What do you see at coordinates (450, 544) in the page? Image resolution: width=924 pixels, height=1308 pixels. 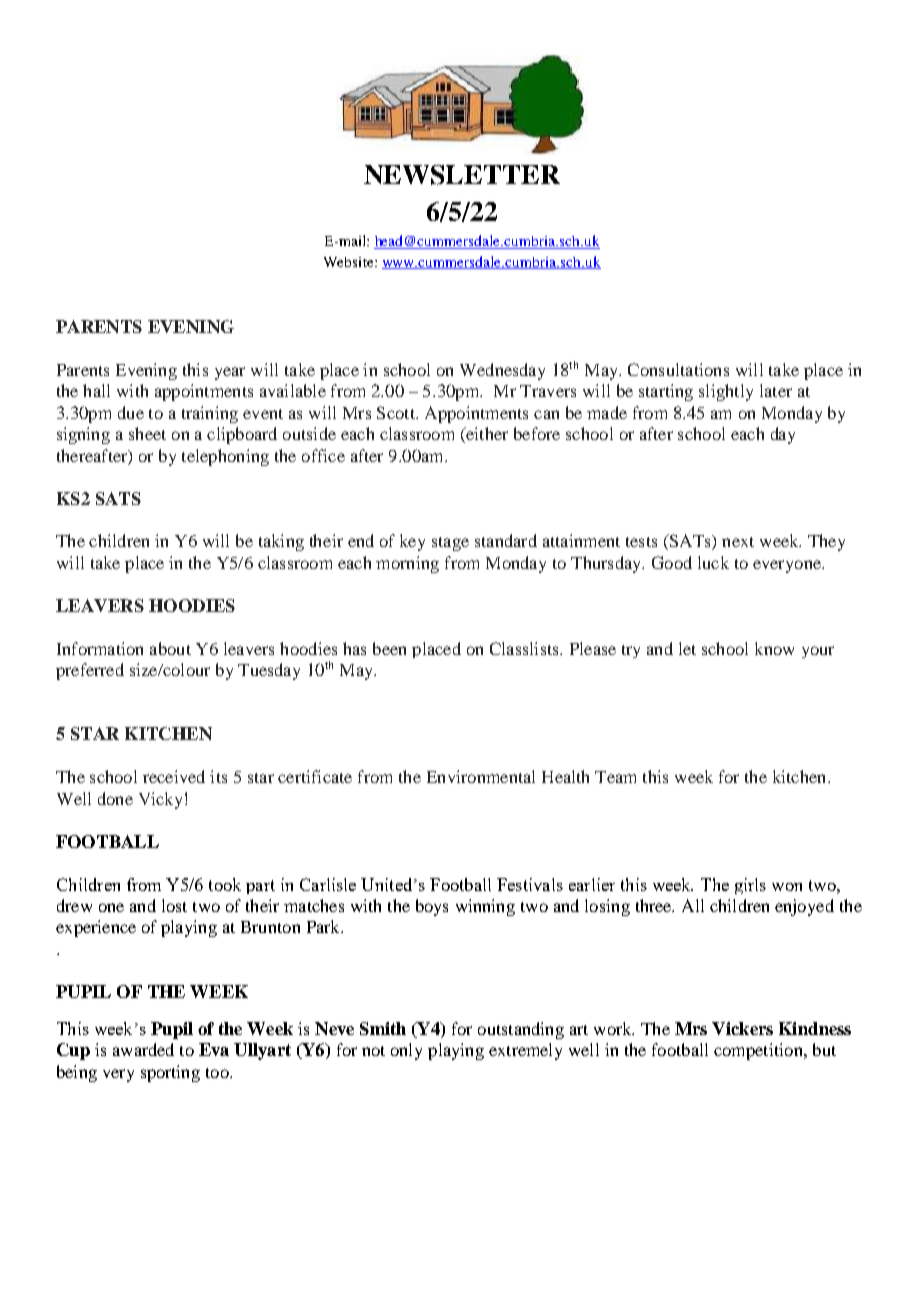 I see `stage` at bounding box center [450, 544].
